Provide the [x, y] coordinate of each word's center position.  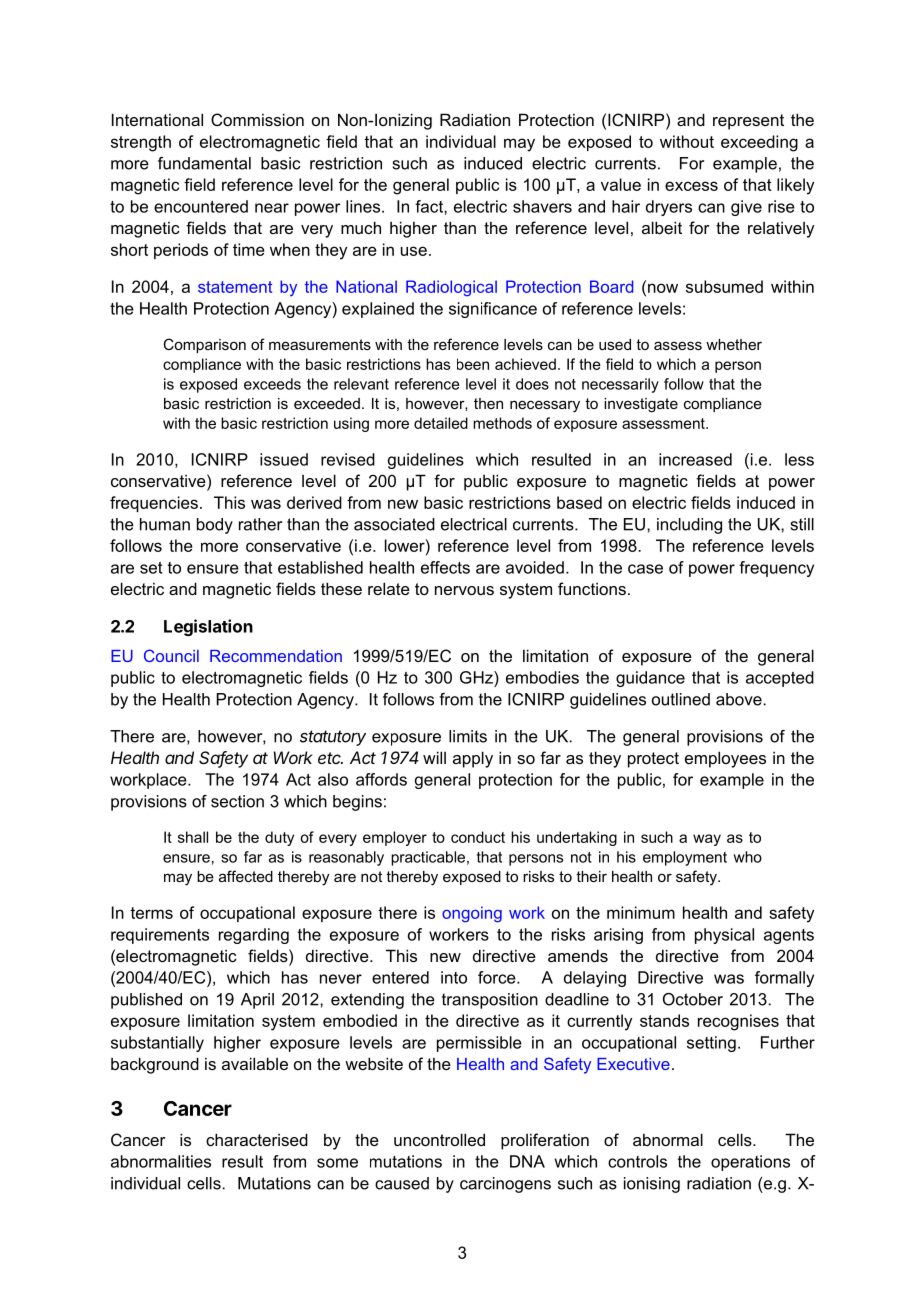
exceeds [272, 384]
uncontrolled [439, 1139]
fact [430, 206]
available [255, 1063]
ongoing [472, 914]
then [488, 403]
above [740, 699]
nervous [464, 590]
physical [724, 936]
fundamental [204, 163]
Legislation [208, 627]
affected [246, 876]
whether [734, 344]
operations [750, 1163]
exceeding [759, 143]
